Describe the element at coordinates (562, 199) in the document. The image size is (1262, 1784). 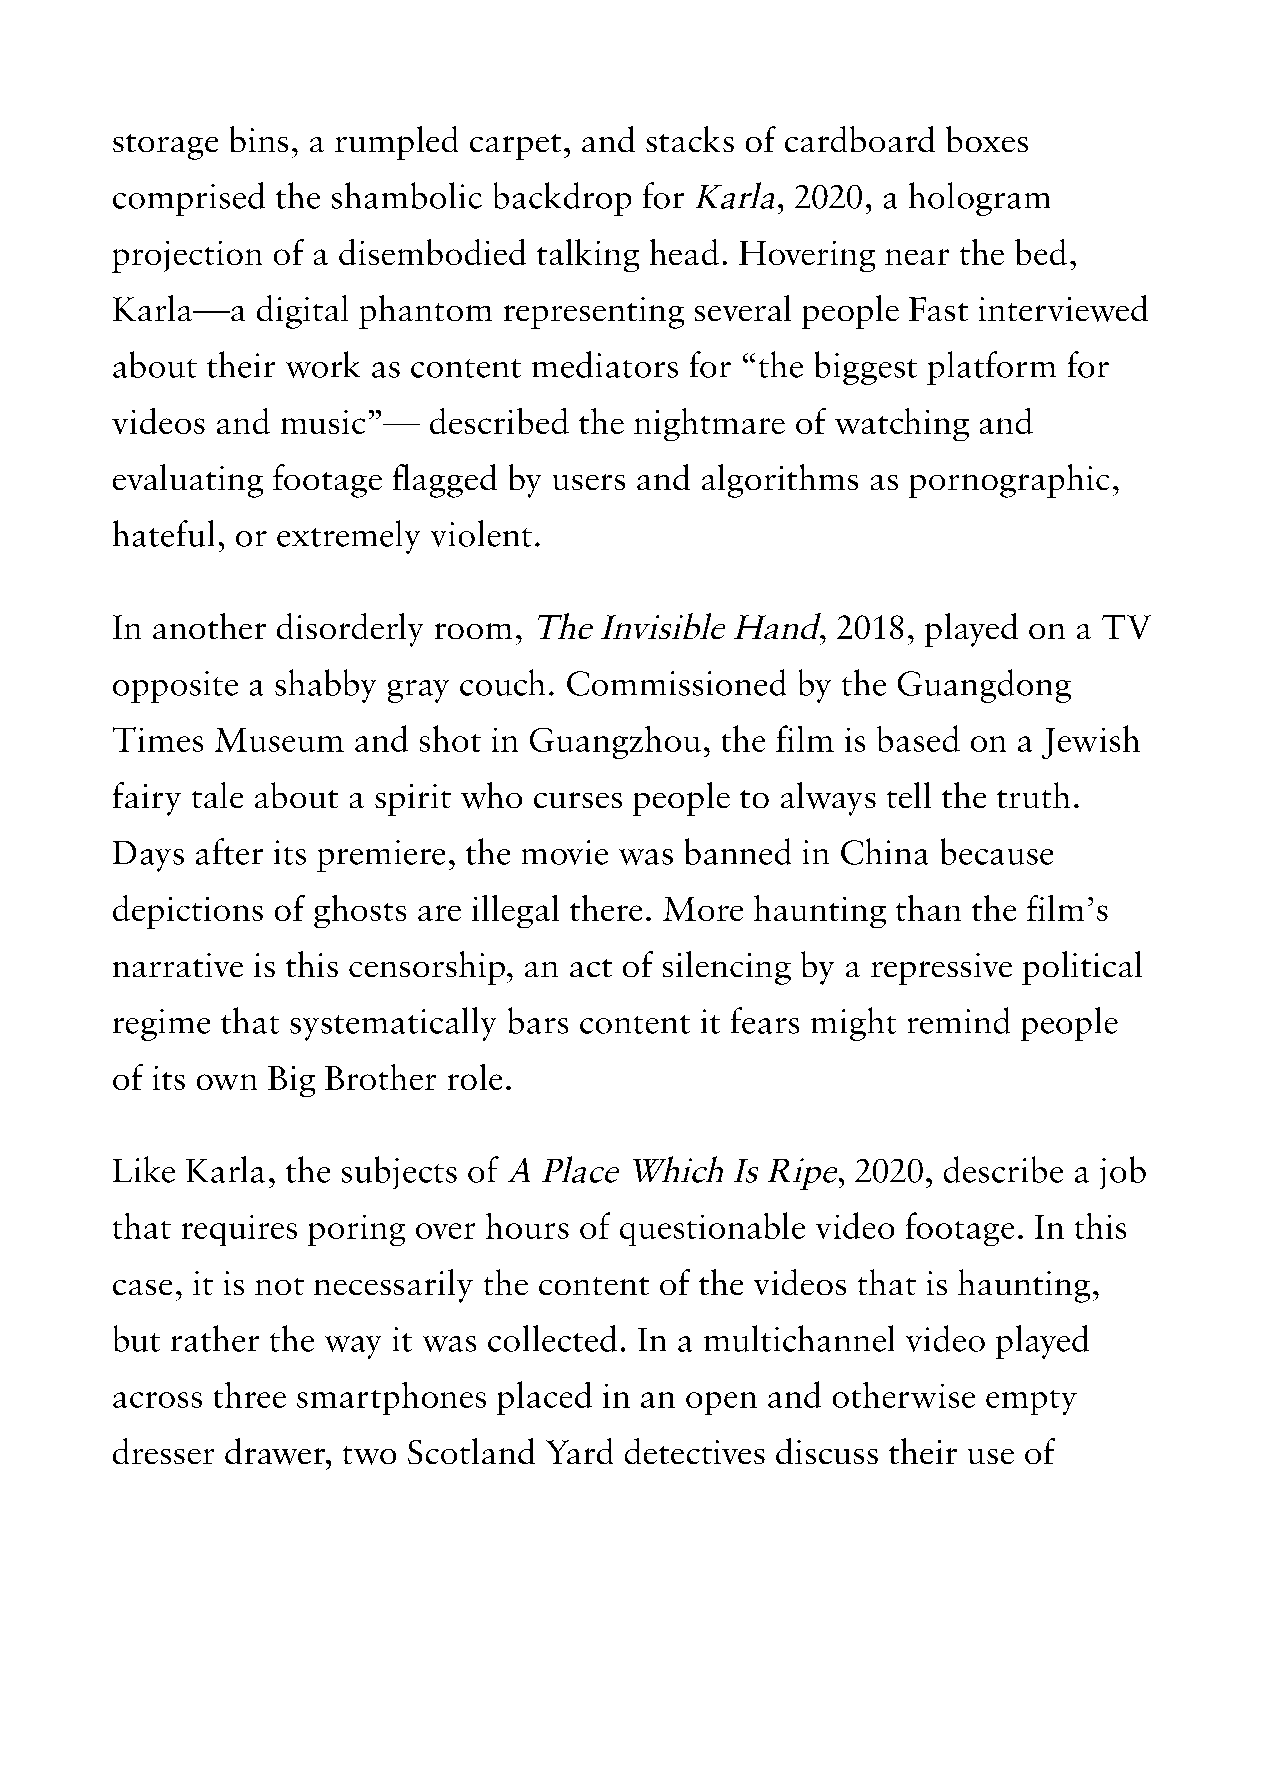
I see `backdrop` at that location.
